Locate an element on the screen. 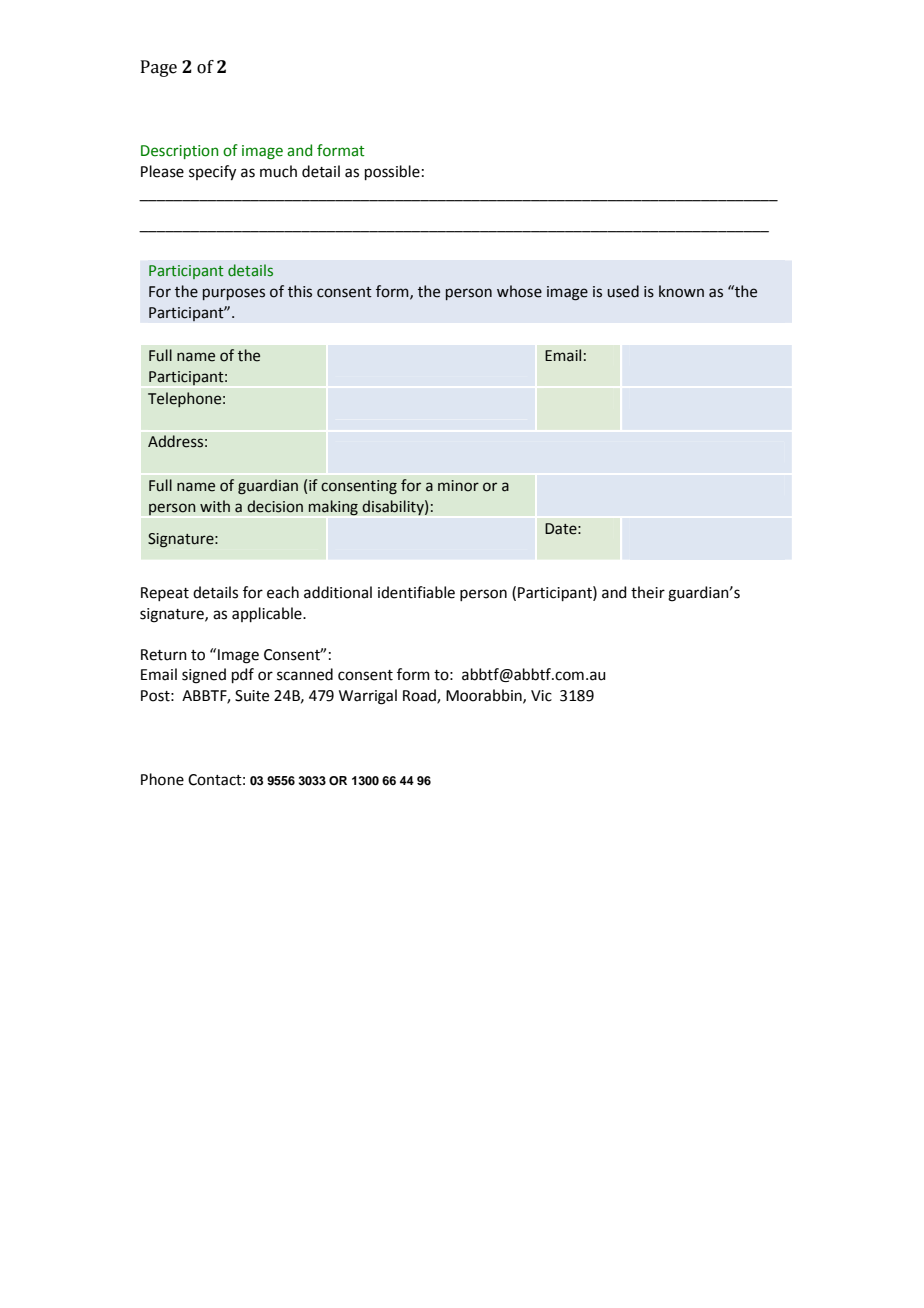  purposes is located at coordinates (234, 294).
